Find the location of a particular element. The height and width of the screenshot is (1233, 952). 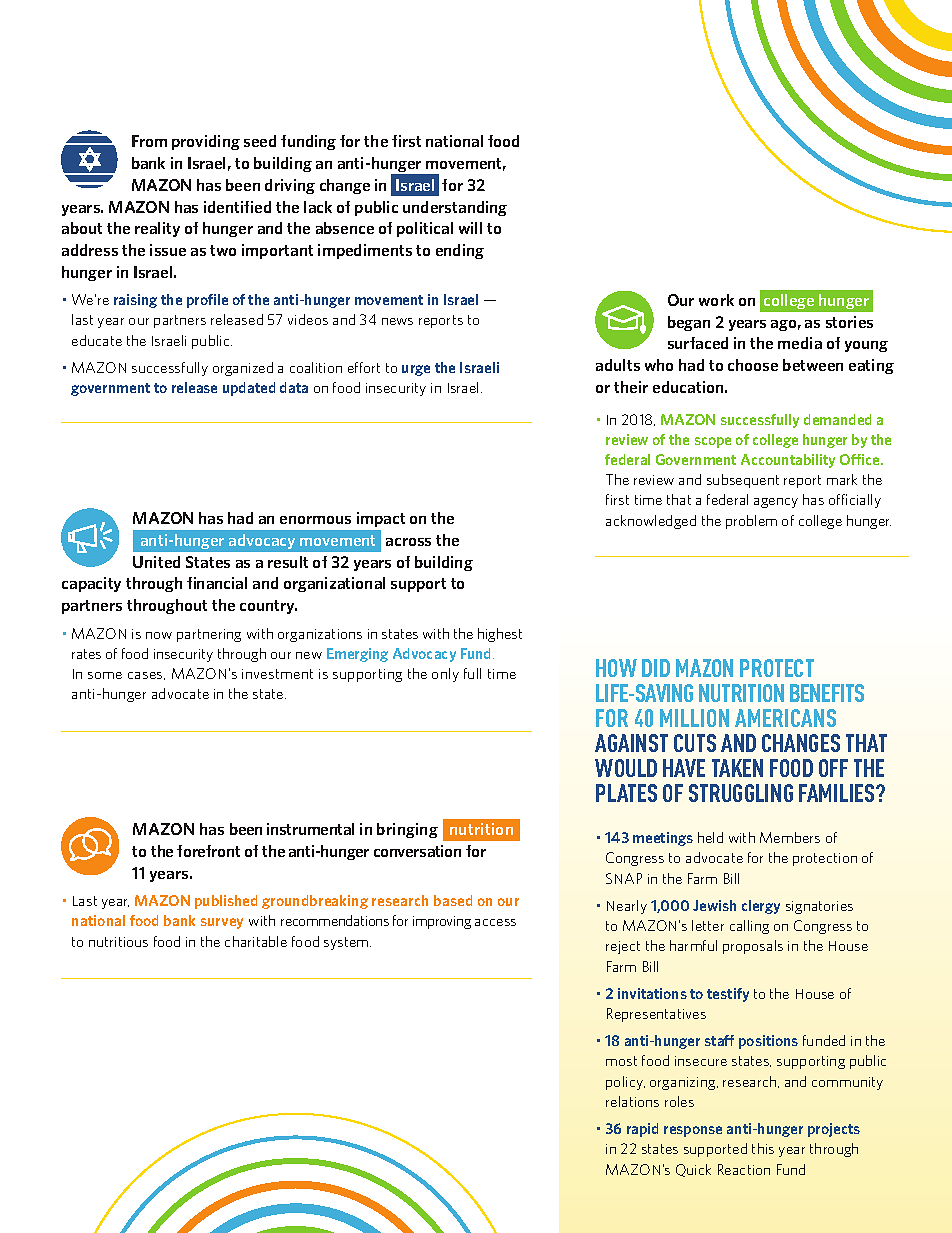

clergy is located at coordinates (761, 907).
